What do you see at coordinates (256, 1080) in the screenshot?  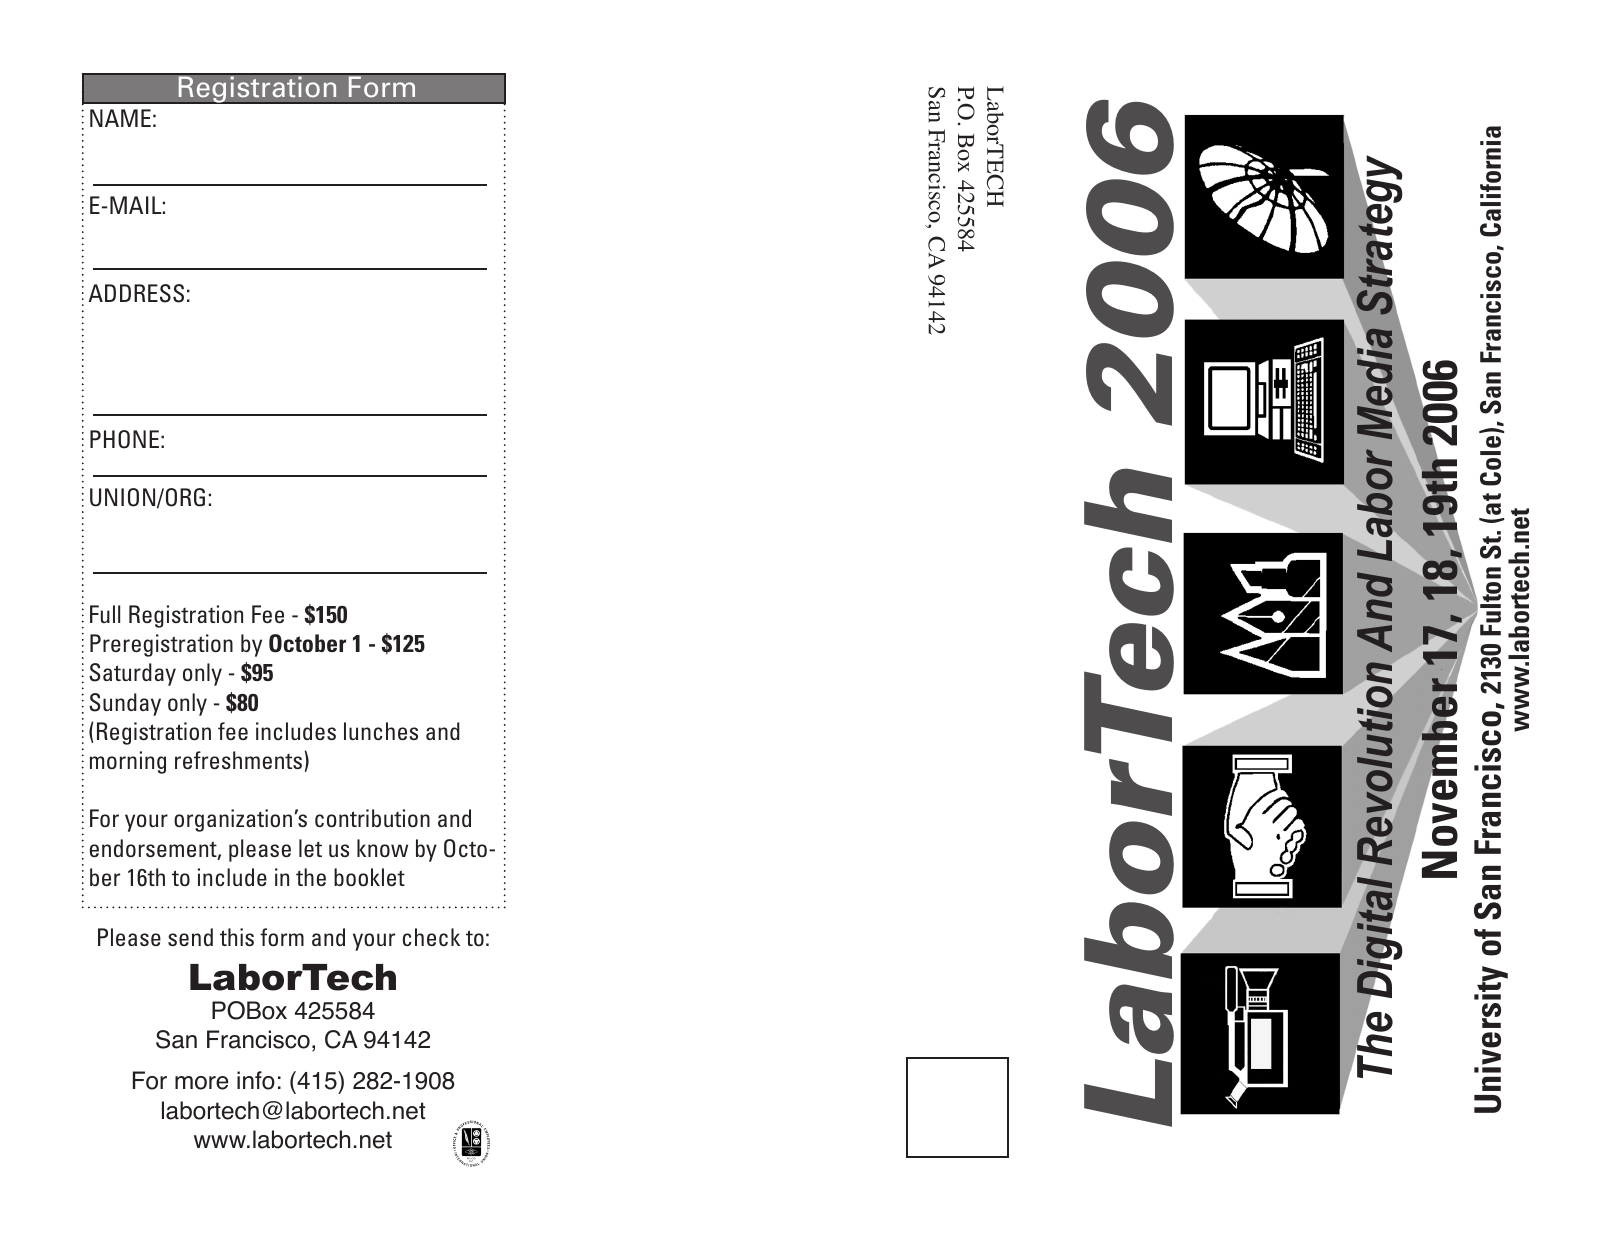 I see `info` at bounding box center [256, 1080].
